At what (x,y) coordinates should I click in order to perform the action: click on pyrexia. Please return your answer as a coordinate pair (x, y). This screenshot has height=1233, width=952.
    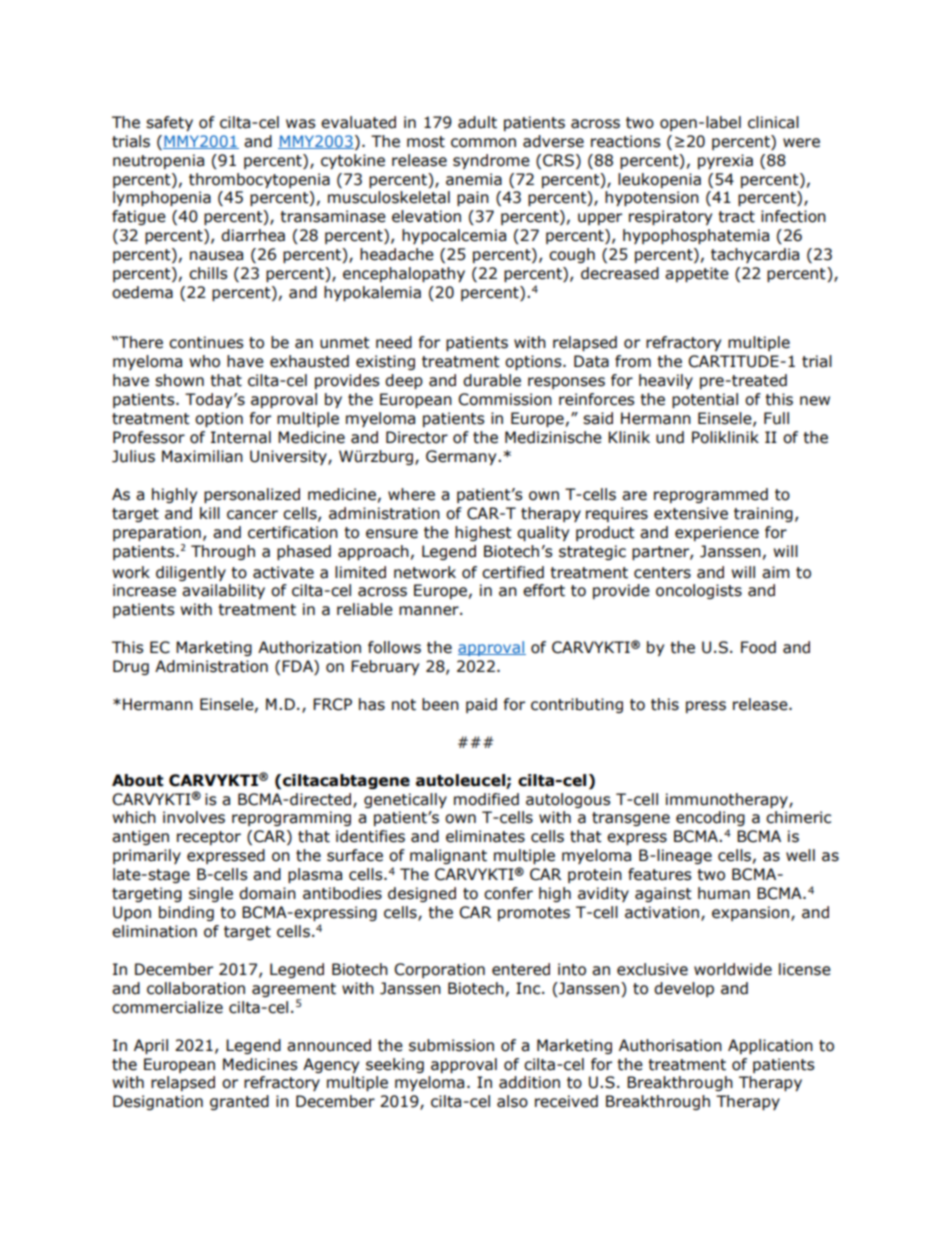
    Looking at the image, I should click on (725, 161).
